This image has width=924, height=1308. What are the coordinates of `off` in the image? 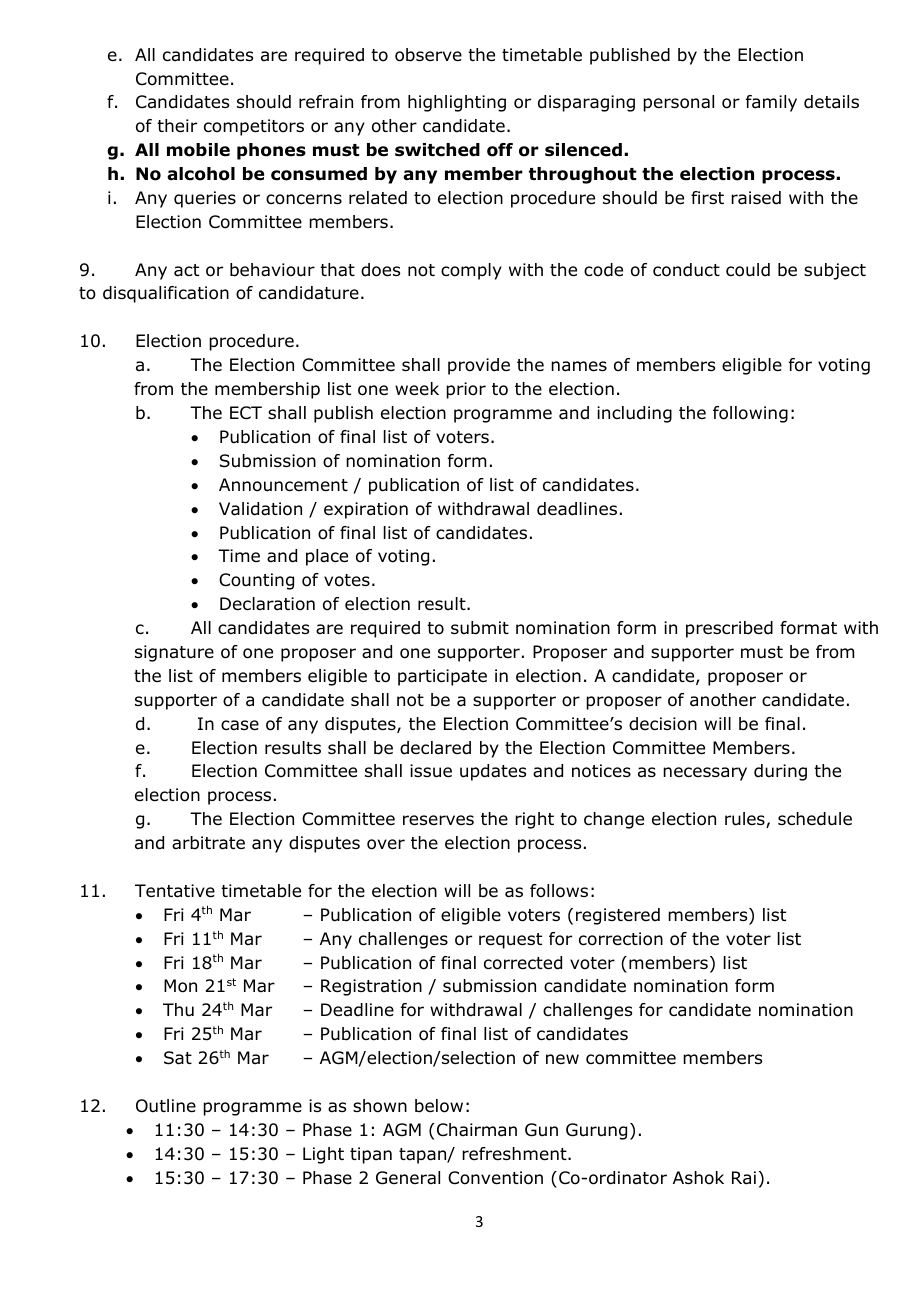 It's located at (500, 150).
